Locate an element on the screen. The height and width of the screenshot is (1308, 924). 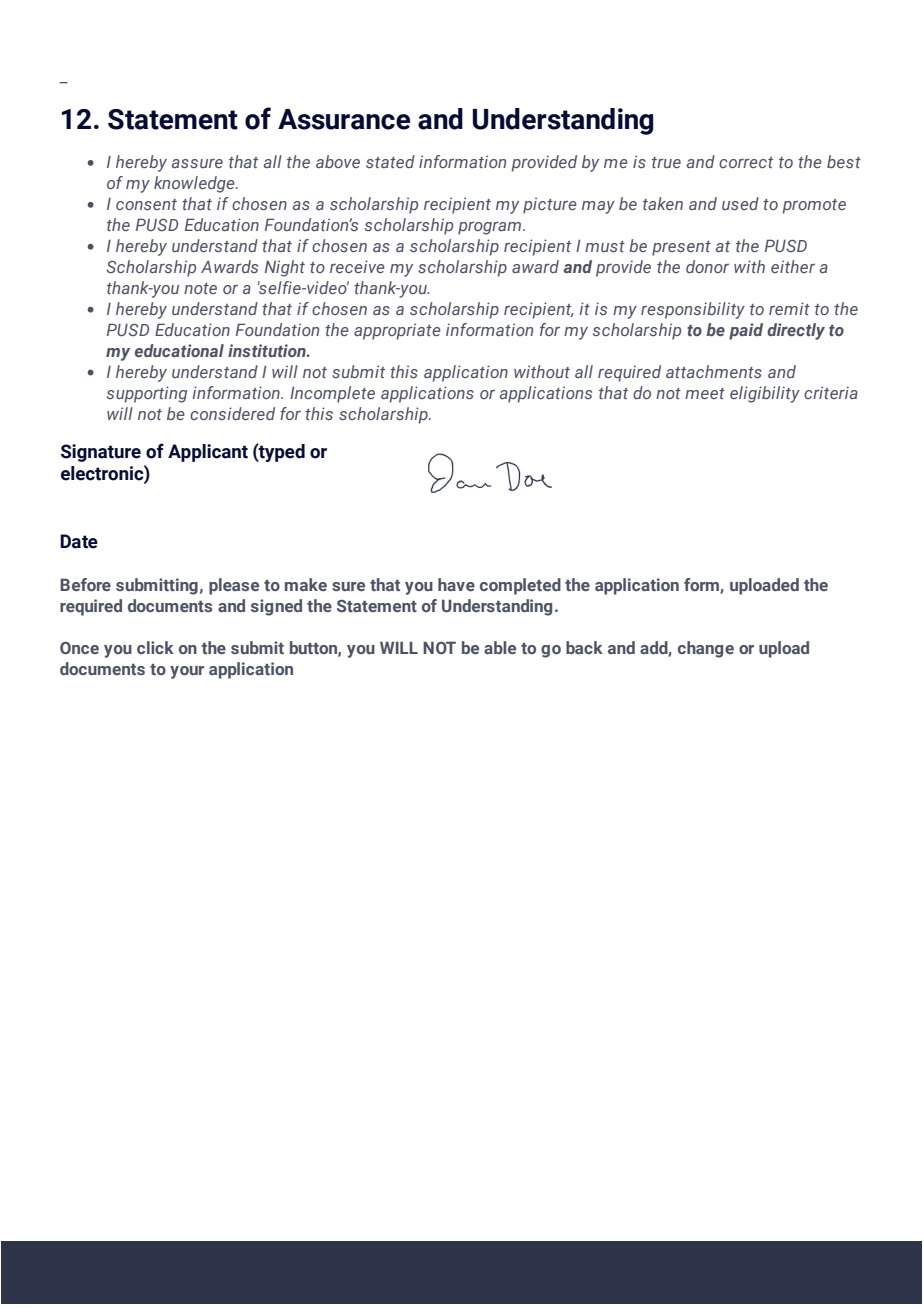
stated is located at coordinates (390, 161).
